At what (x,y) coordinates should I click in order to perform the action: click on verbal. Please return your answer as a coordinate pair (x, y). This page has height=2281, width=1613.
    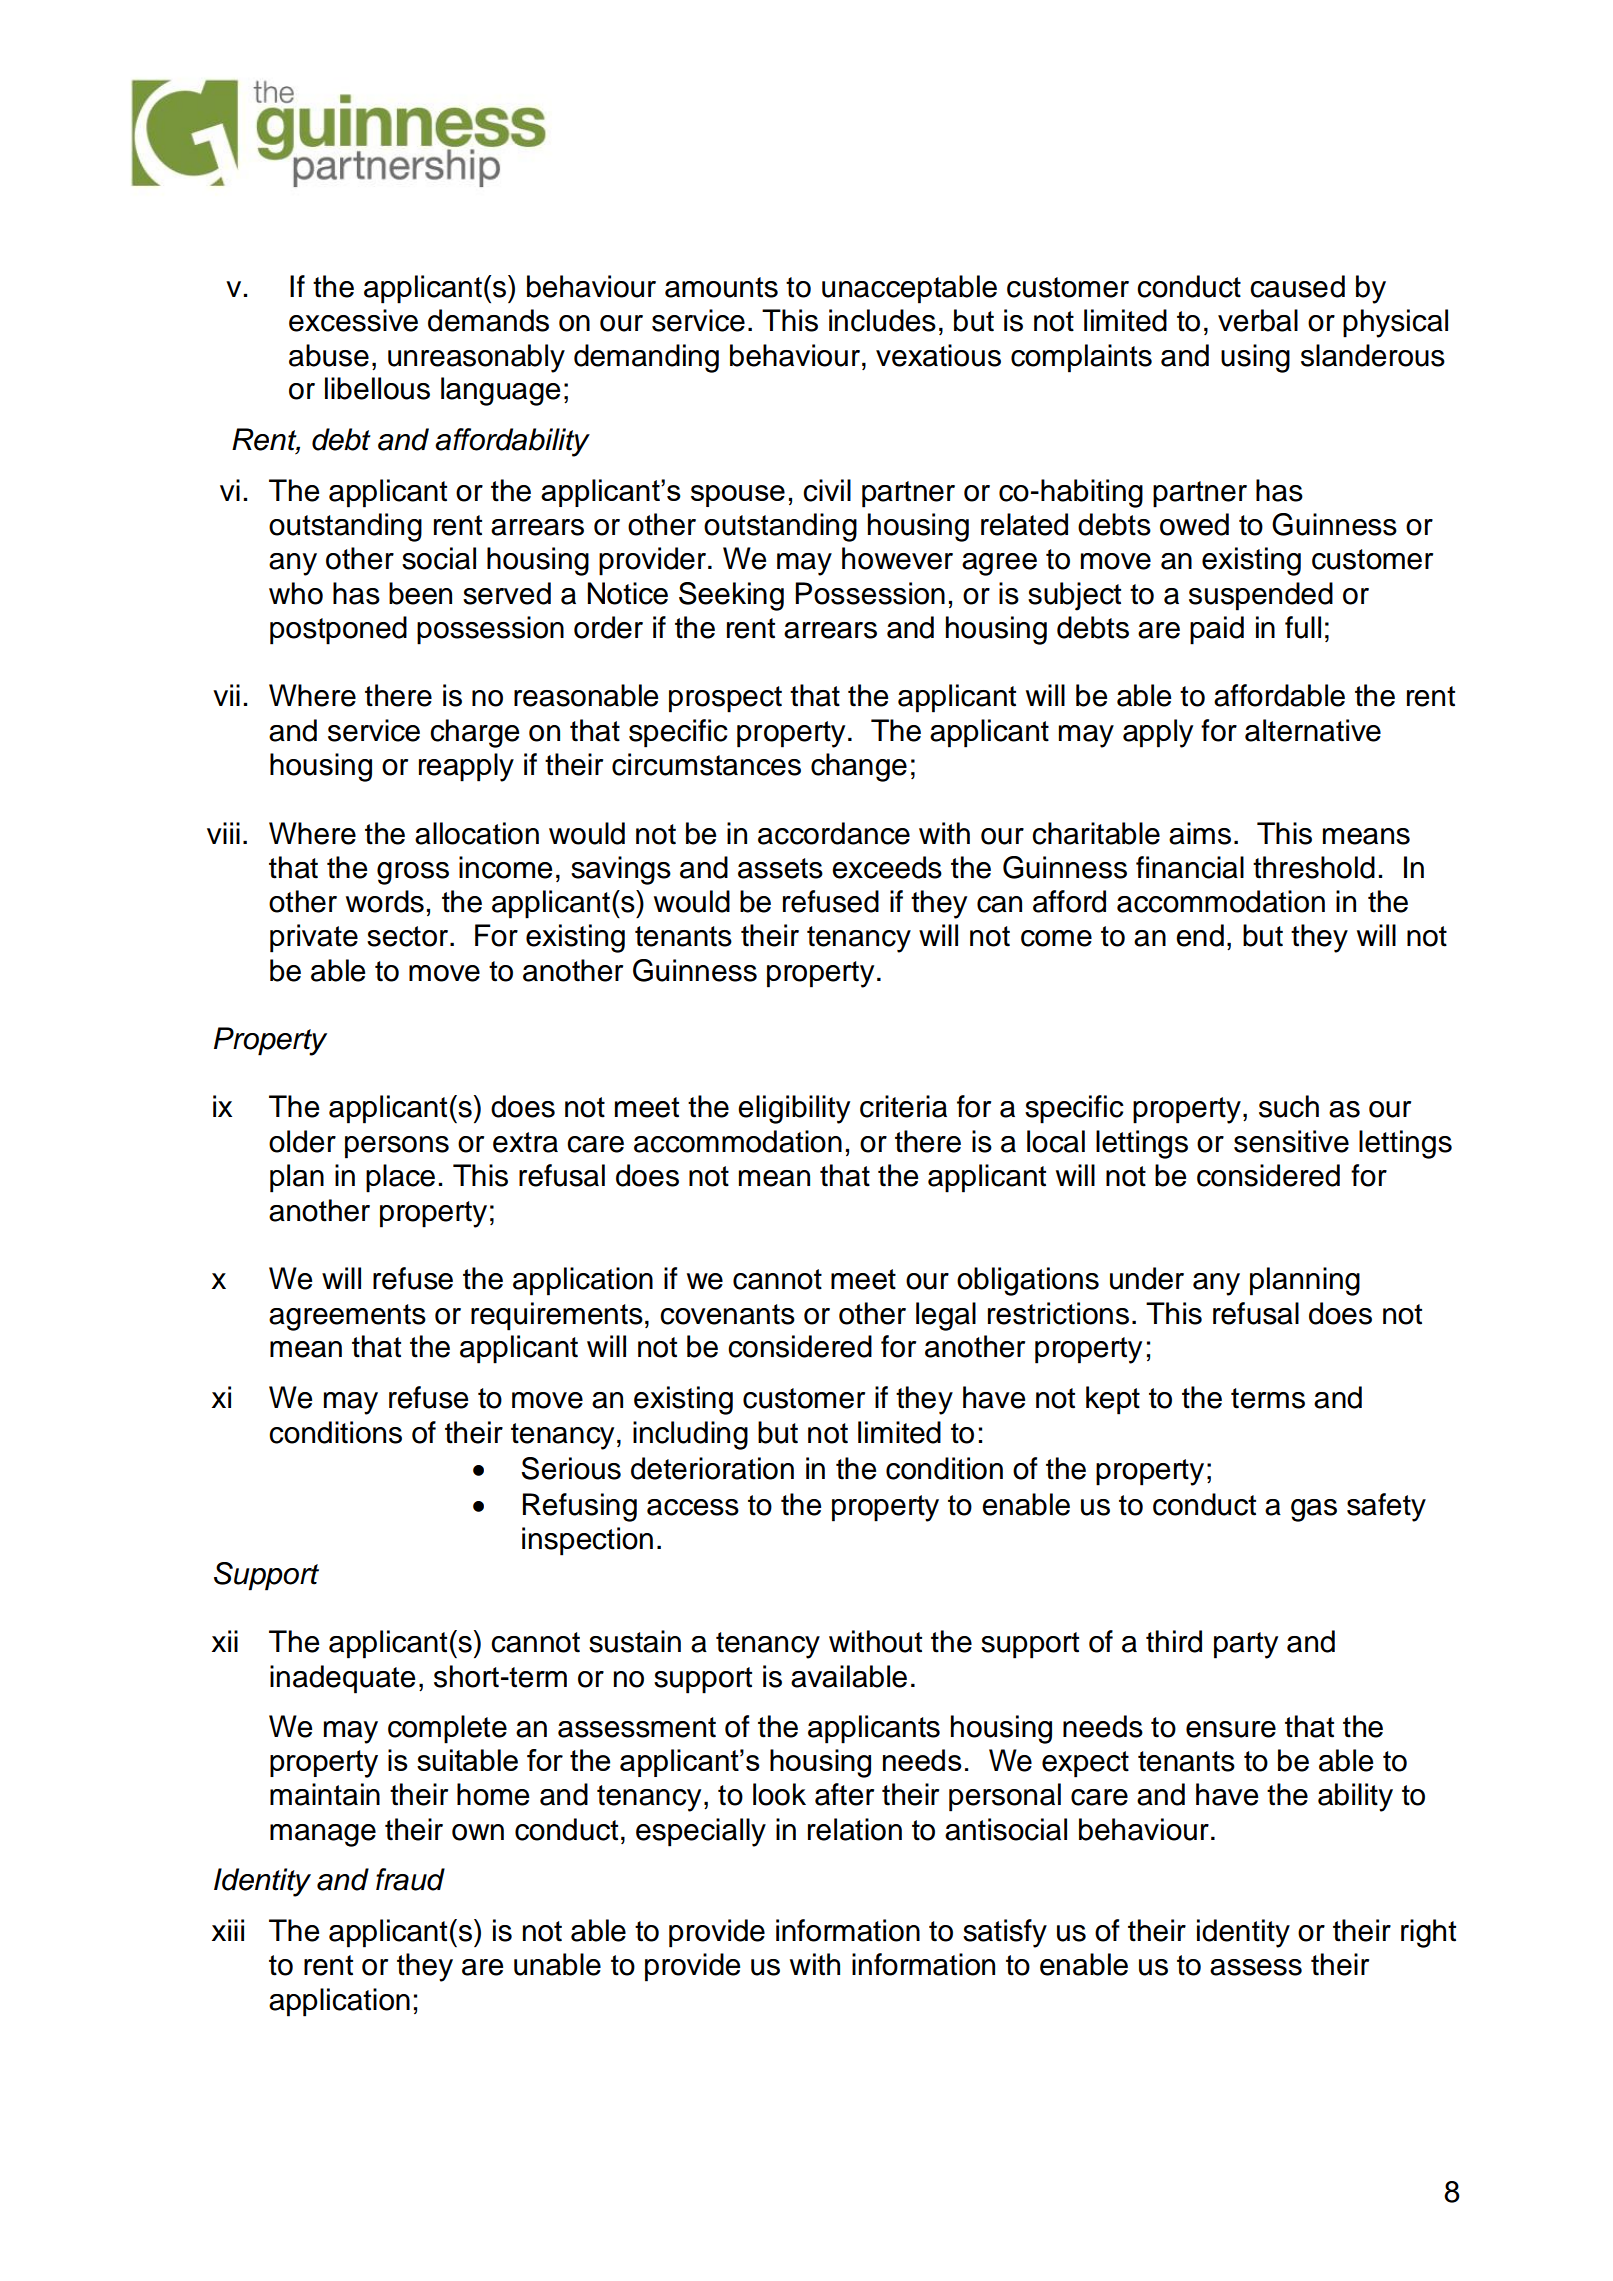
    Looking at the image, I should click on (1258, 320).
